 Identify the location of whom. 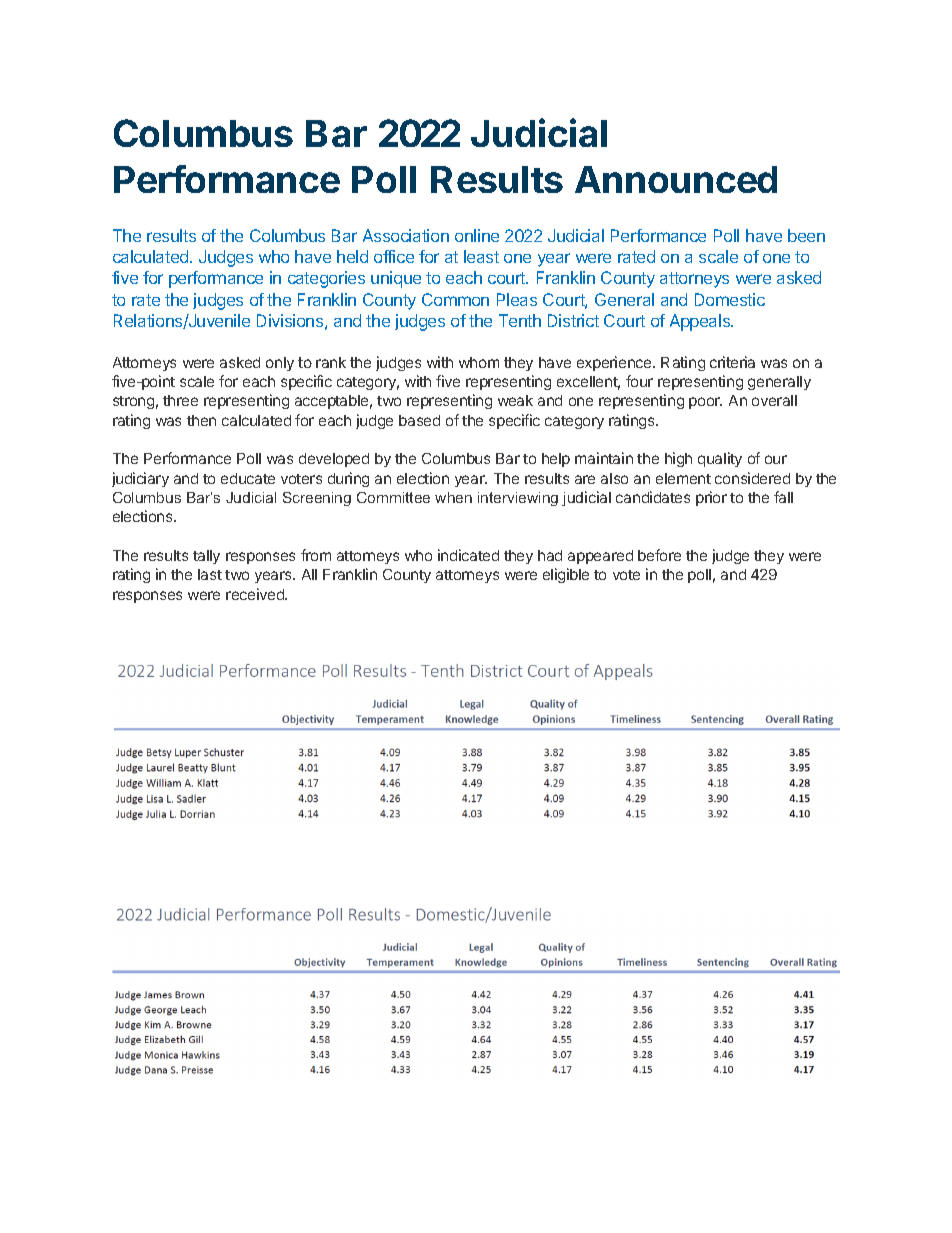
(479, 362).
